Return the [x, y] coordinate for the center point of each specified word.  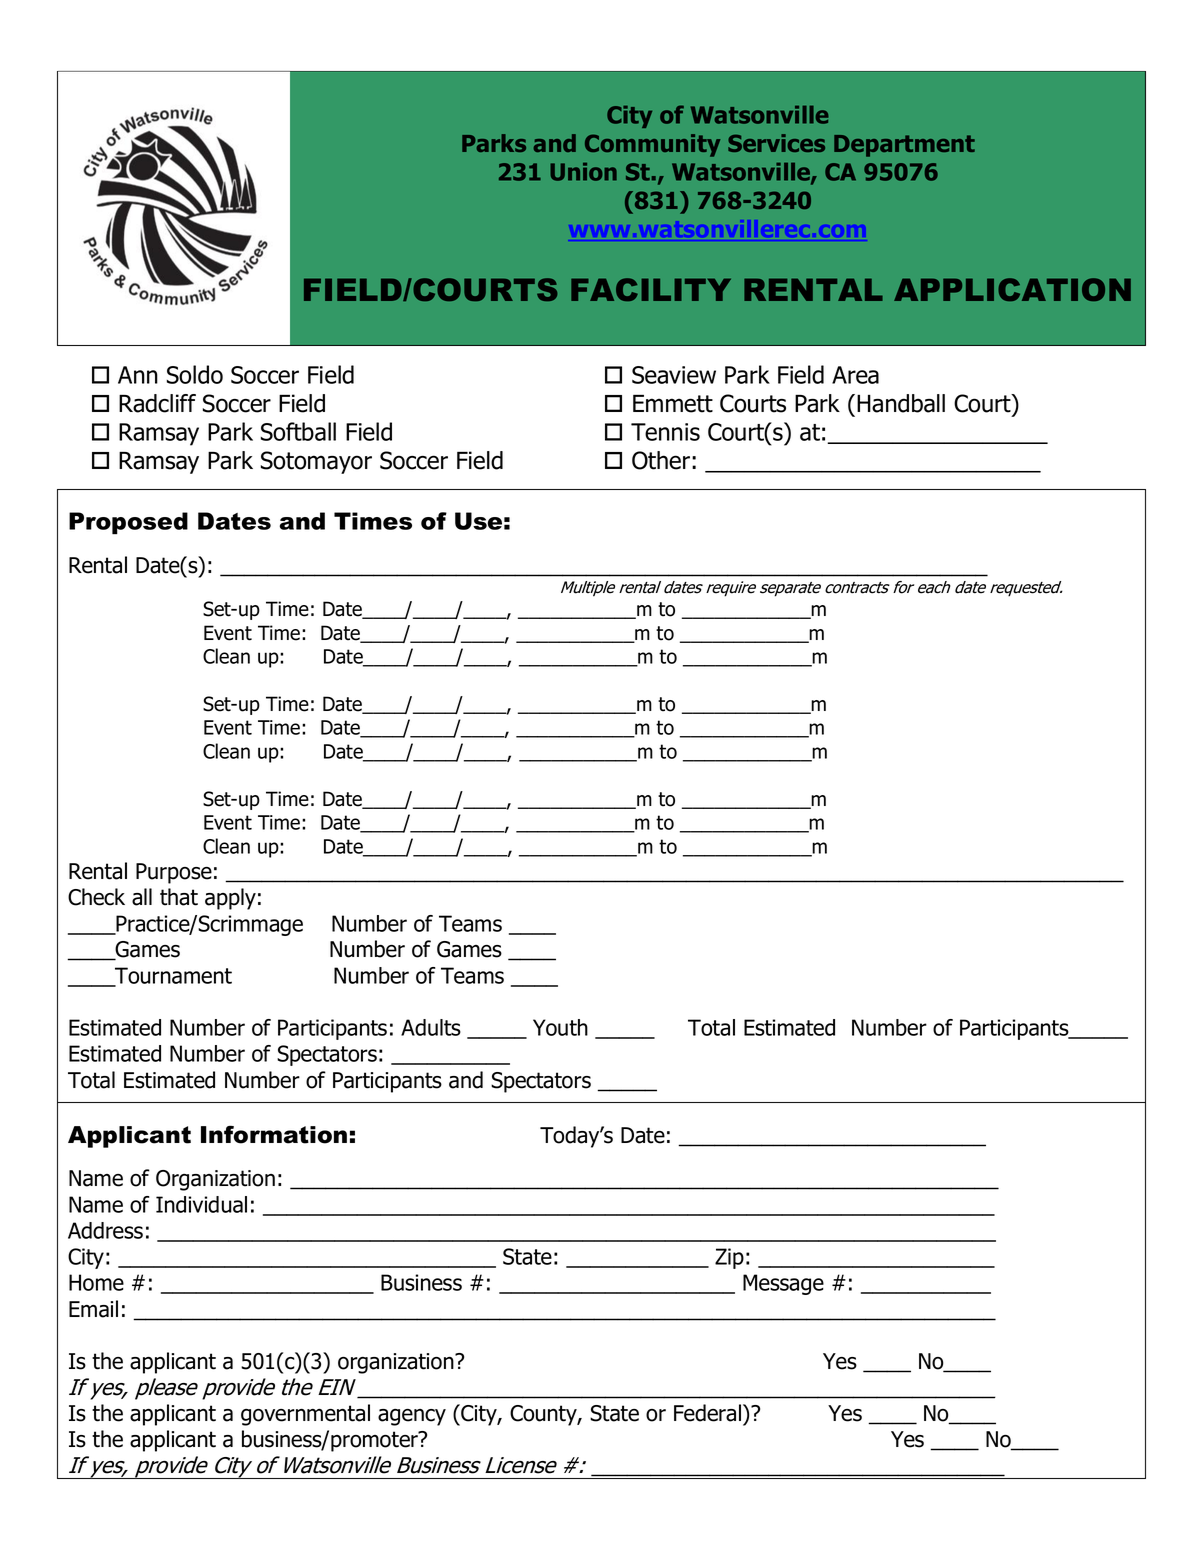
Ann [138, 375]
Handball [901, 403]
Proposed [128, 523]
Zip [729, 1258]
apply [230, 899]
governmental [305, 1415]
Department [904, 146]
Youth [560, 1027]
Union [583, 172]
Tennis [665, 432]
